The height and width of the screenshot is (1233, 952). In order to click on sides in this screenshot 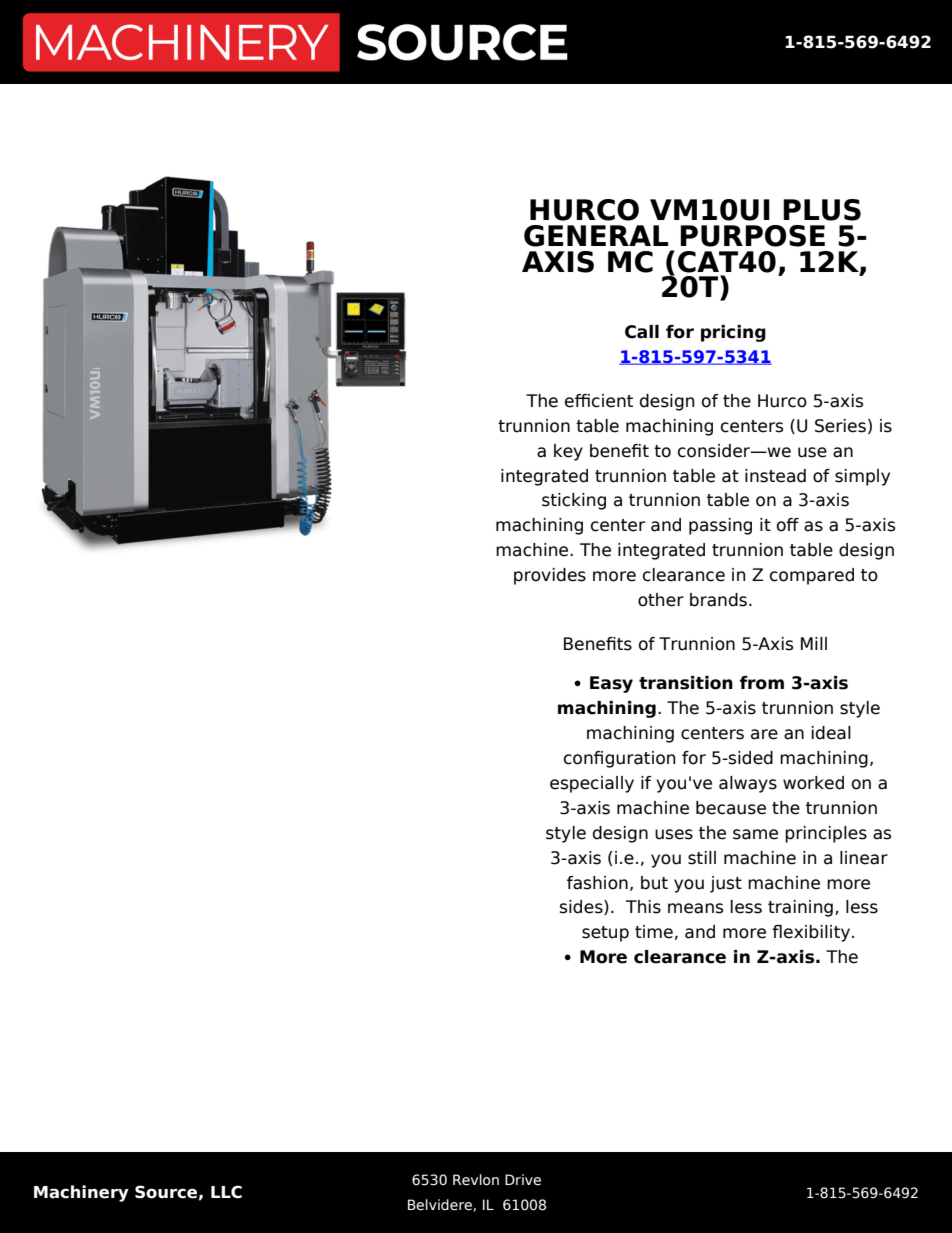, I will do `click(582, 907)`.
